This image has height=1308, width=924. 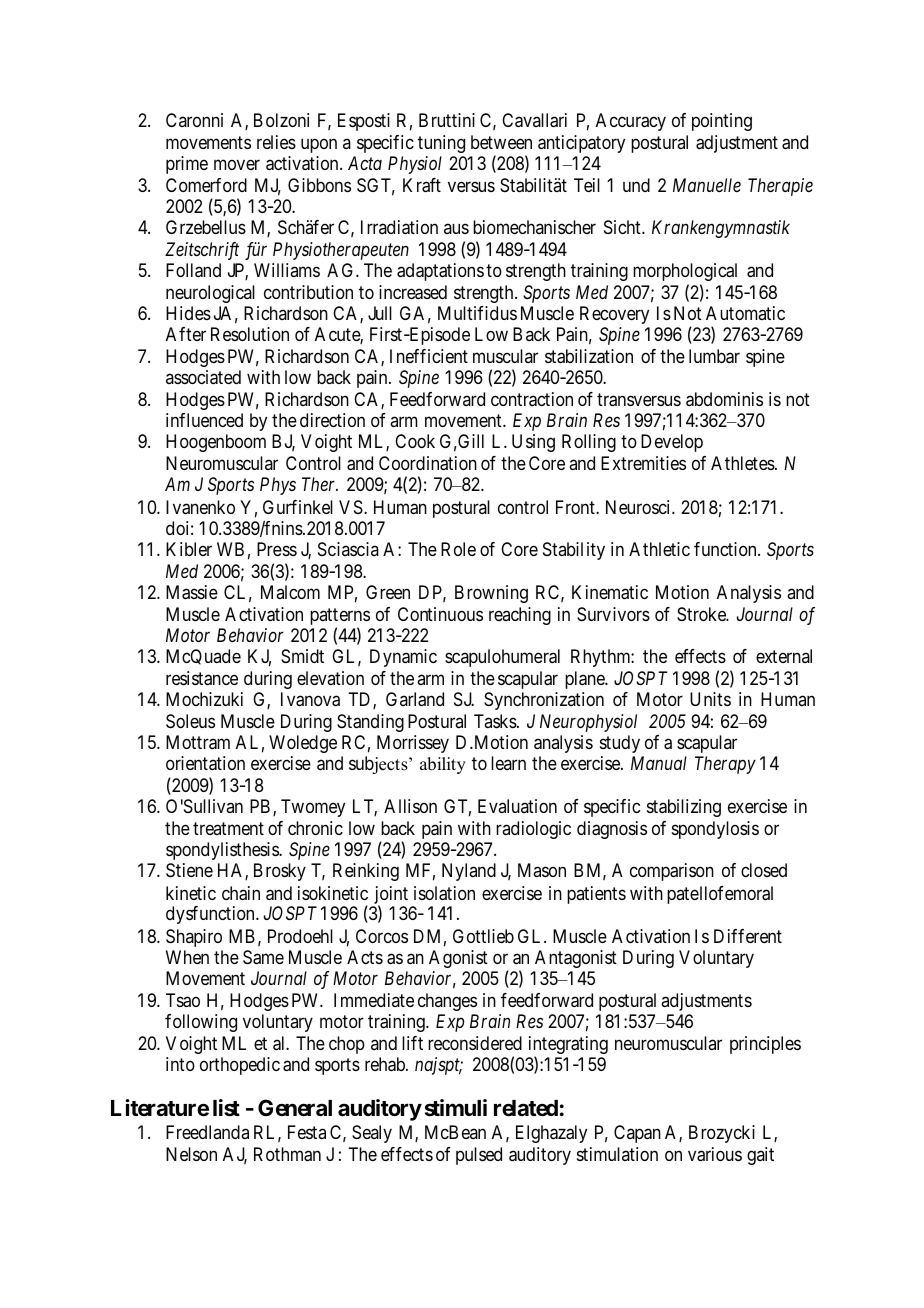 What do you see at coordinates (501, 142) in the image?
I see `between` at bounding box center [501, 142].
